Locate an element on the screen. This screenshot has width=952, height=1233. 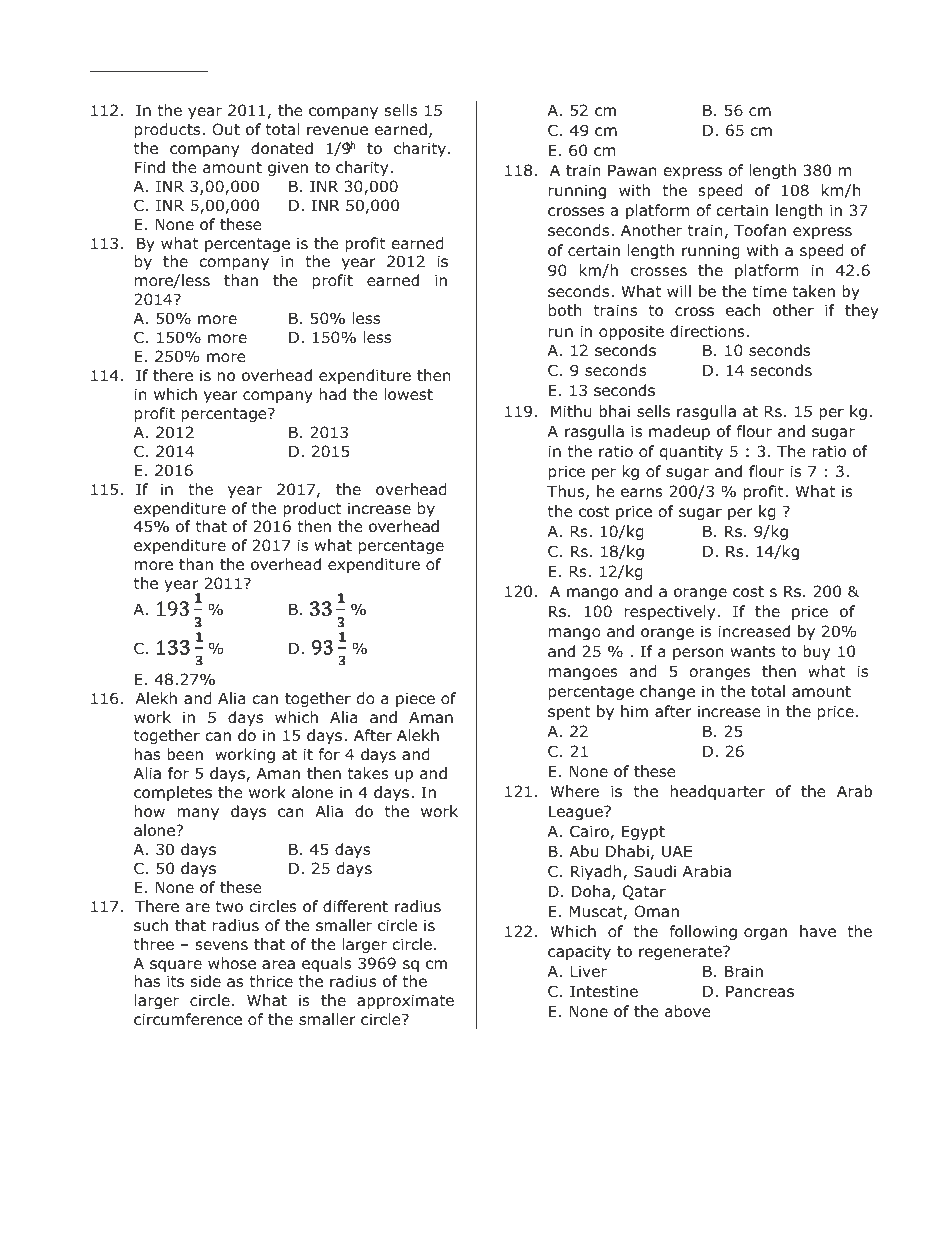
time is located at coordinates (769, 291).
